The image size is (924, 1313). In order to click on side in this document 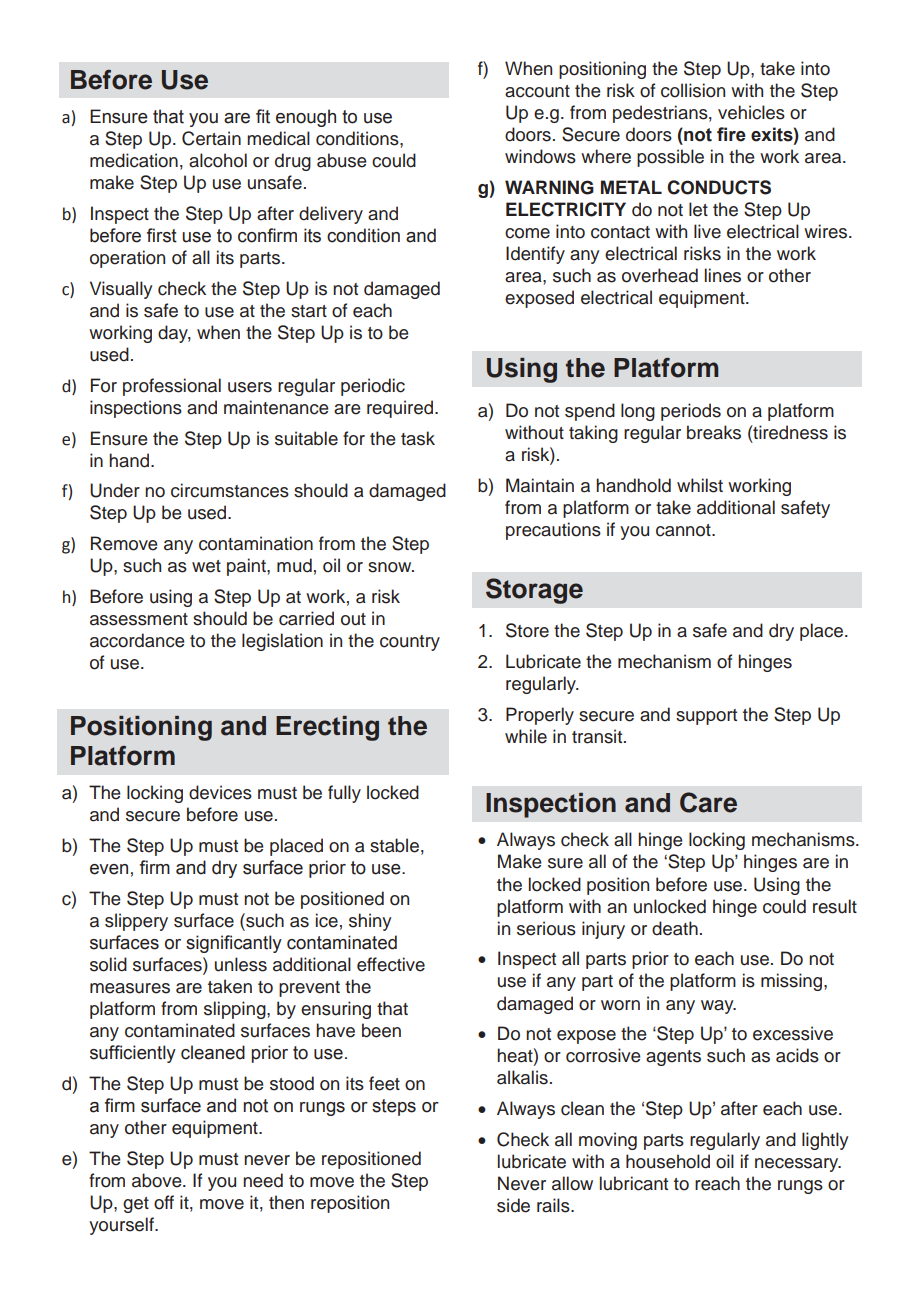, I will do `click(513, 1205)`.
